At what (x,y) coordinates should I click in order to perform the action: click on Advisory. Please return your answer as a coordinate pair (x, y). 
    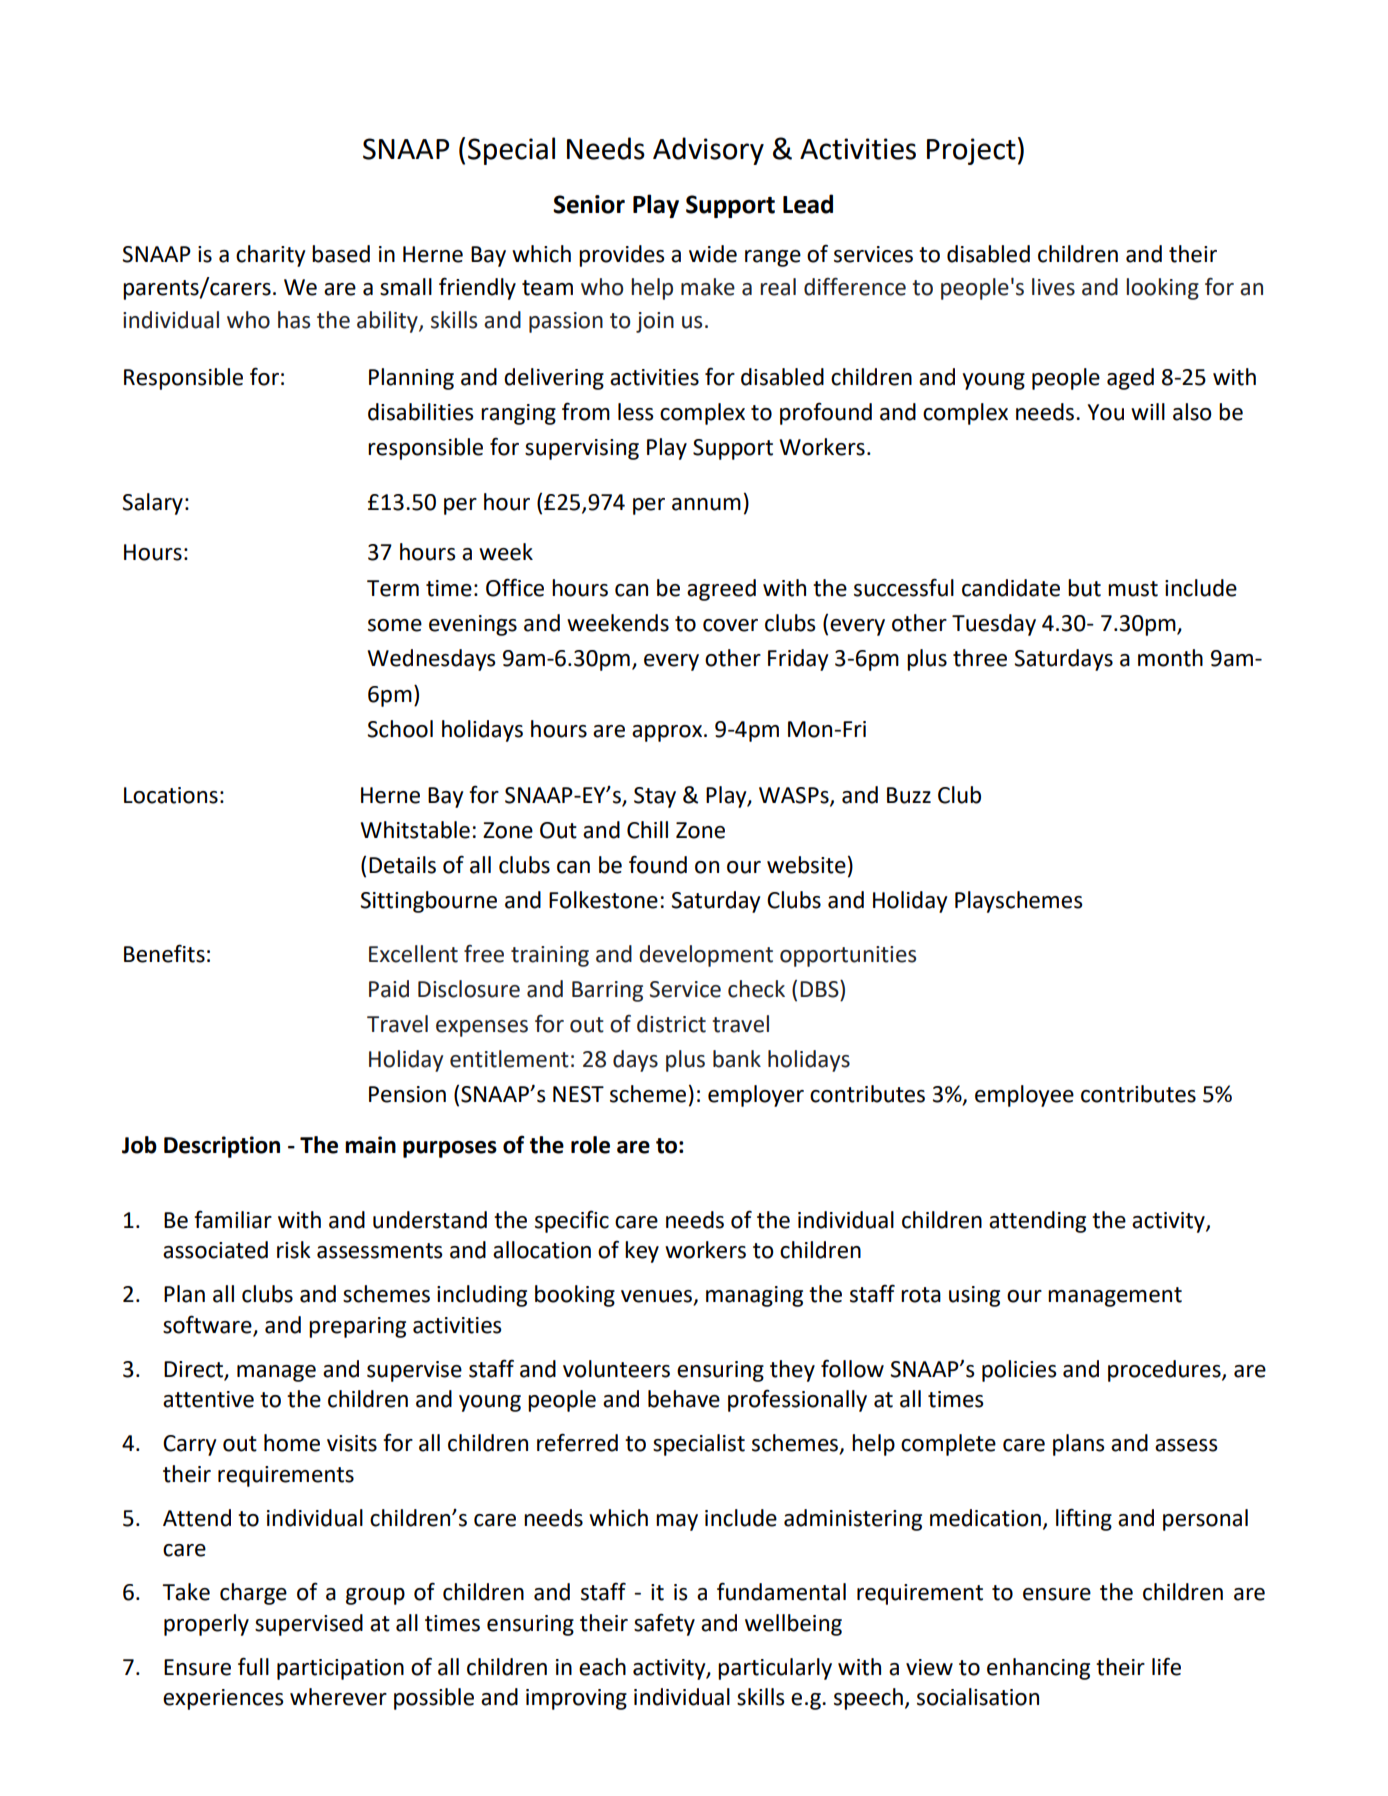
    Looking at the image, I should click on (708, 151).
